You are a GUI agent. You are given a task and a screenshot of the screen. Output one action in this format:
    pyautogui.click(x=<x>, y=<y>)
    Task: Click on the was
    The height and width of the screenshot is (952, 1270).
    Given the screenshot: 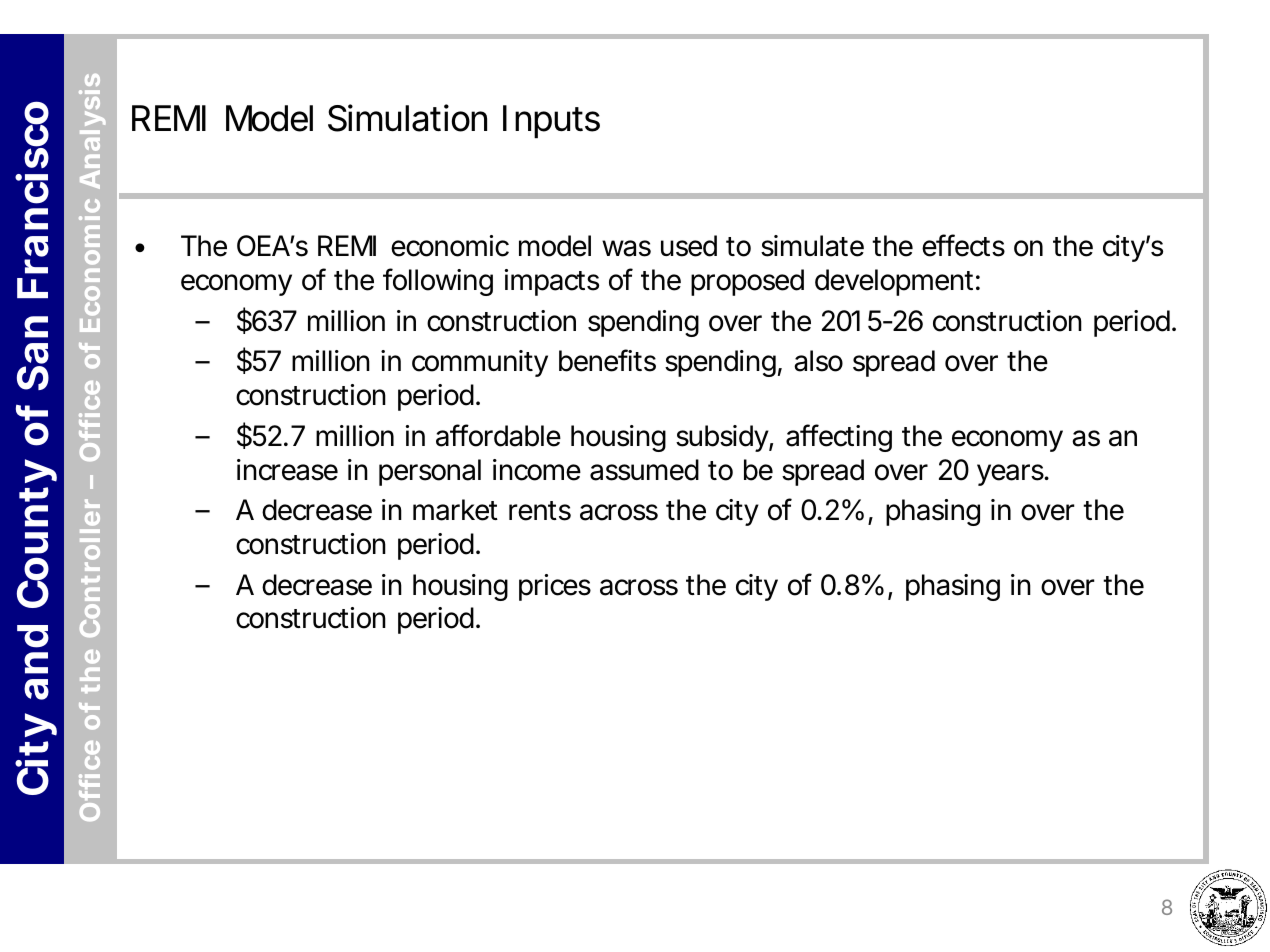 What is the action you would take?
    pyautogui.click(x=626, y=248)
